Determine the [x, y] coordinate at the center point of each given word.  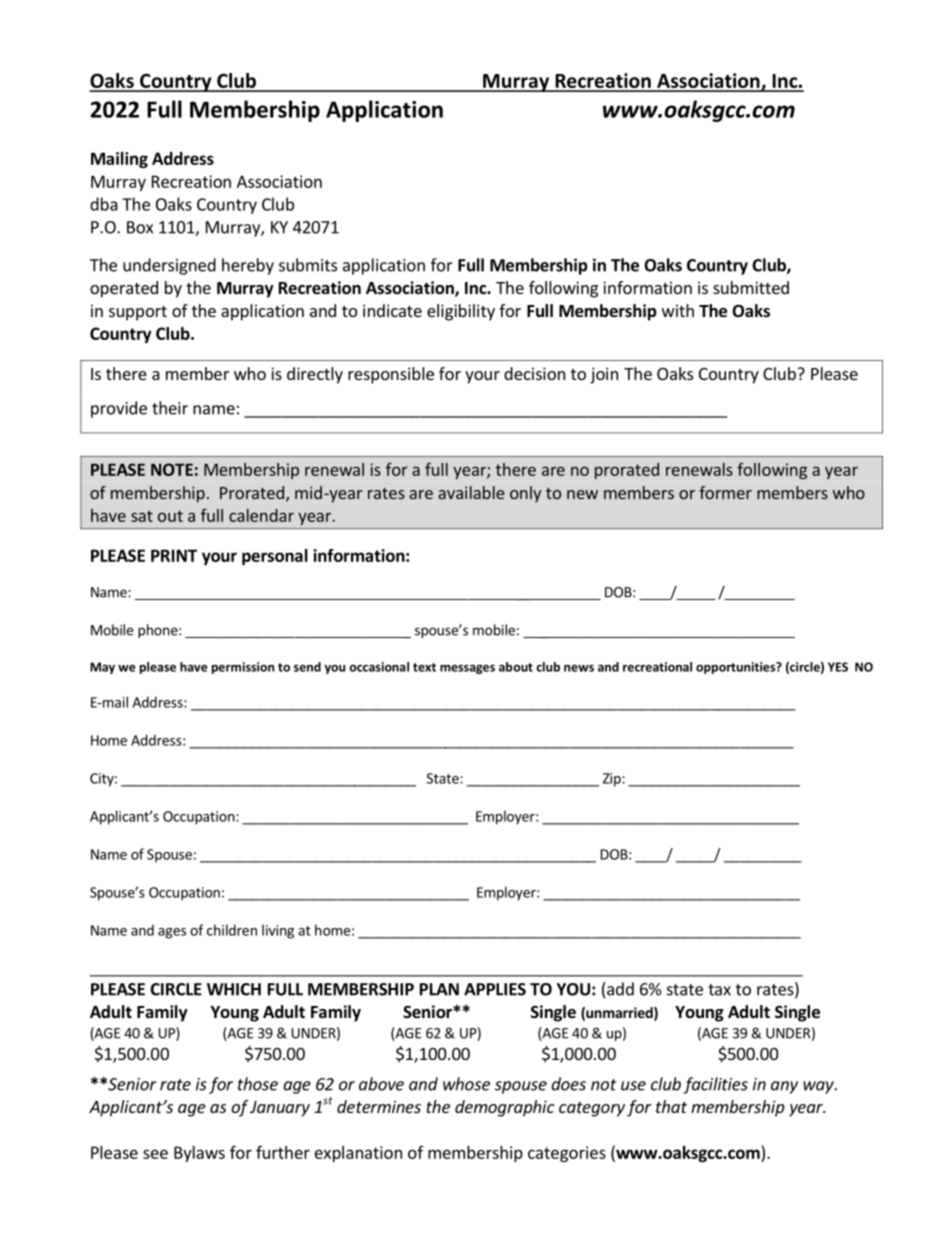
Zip [613, 780]
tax [719, 990]
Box [140, 227]
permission [243, 668]
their [170, 408]
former [725, 492]
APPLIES [495, 989]
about [516, 667]
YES [838, 667]
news [579, 668]
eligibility [461, 312]
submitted [751, 287]
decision [534, 373]
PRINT [174, 555]
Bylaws [199, 1154]
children [232, 930]
